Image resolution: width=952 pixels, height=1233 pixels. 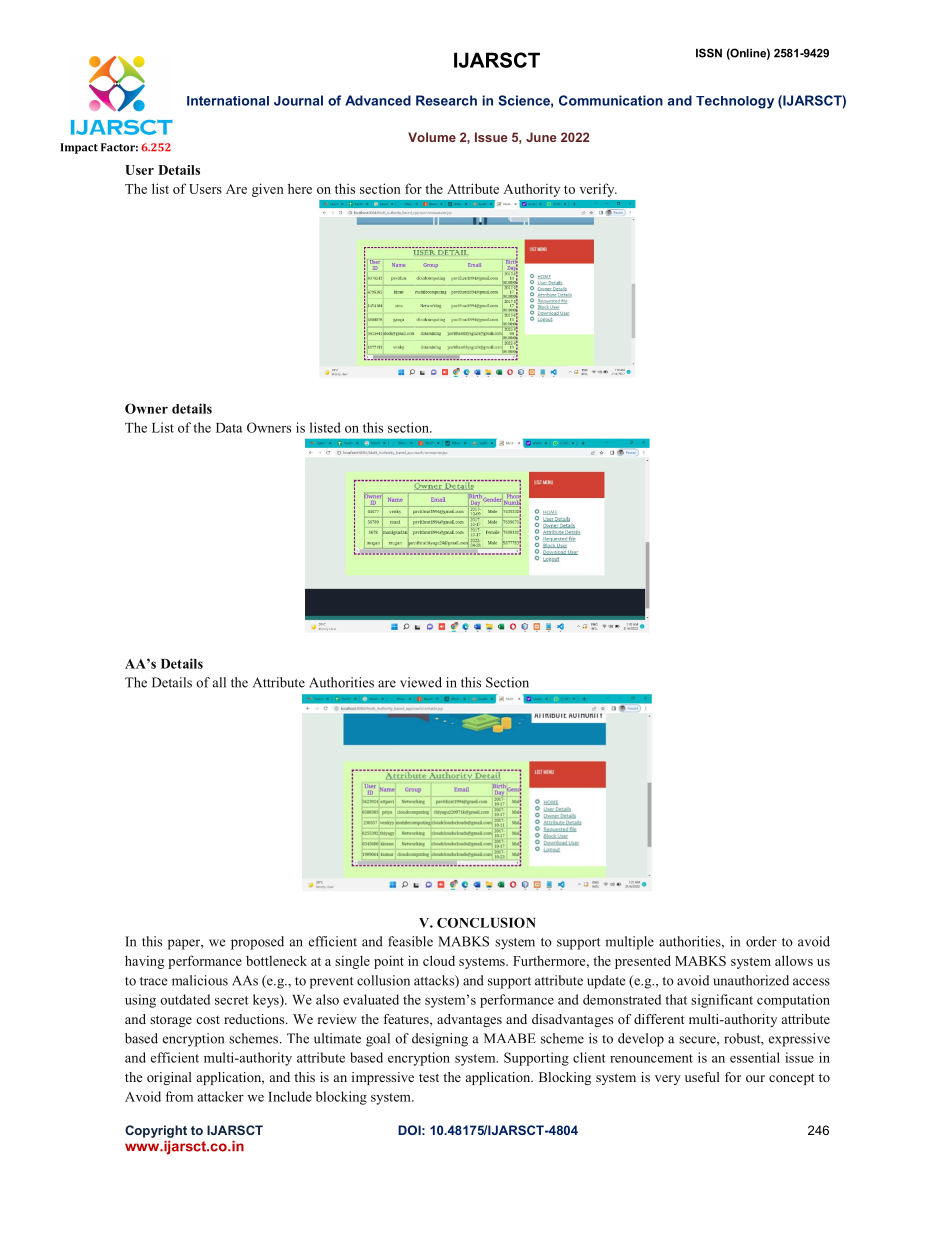 What do you see at coordinates (761, 941) in the image?
I see `order` at bounding box center [761, 941].
